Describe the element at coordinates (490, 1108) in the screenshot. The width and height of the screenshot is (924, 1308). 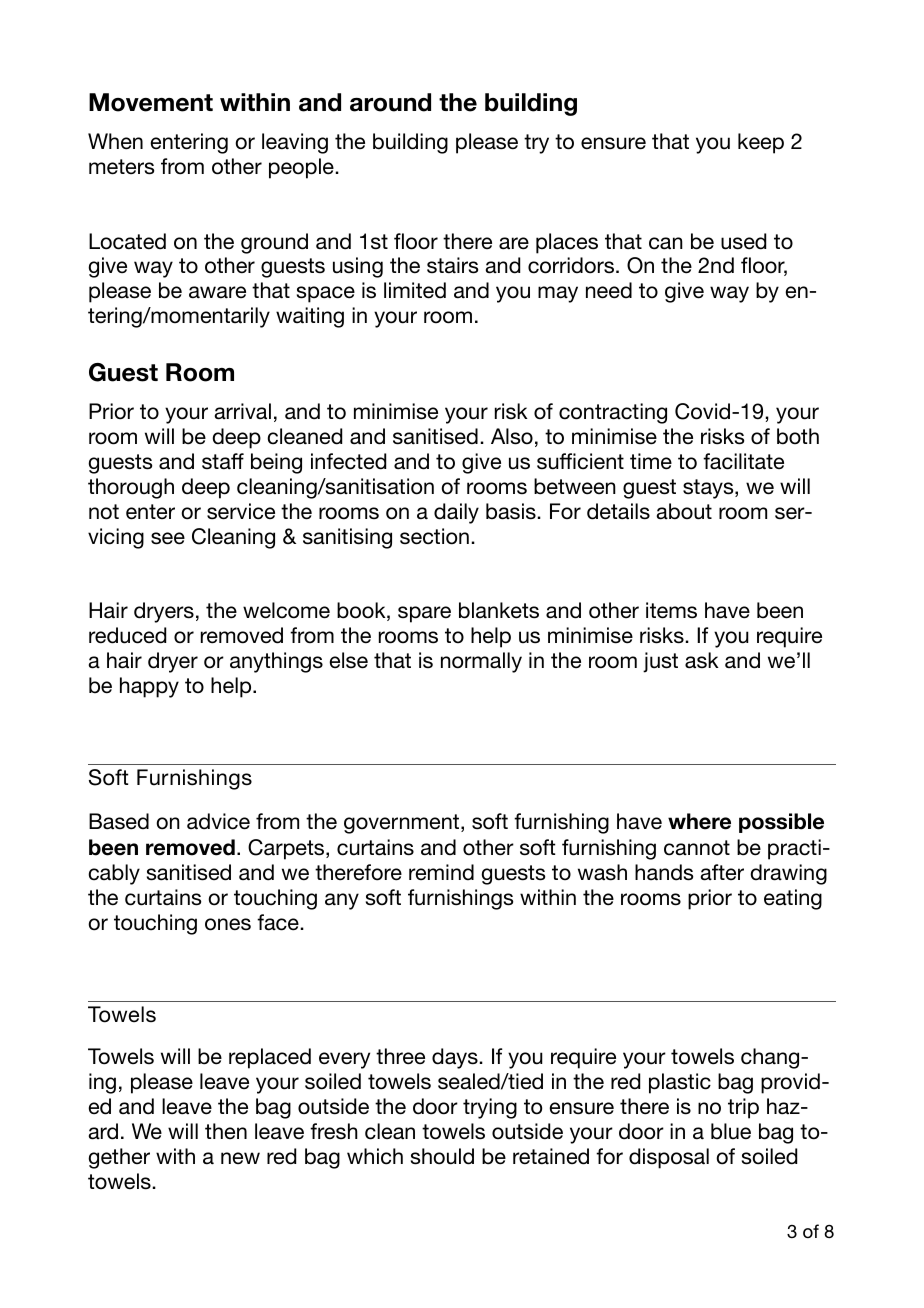
I see `trying` at that location.
